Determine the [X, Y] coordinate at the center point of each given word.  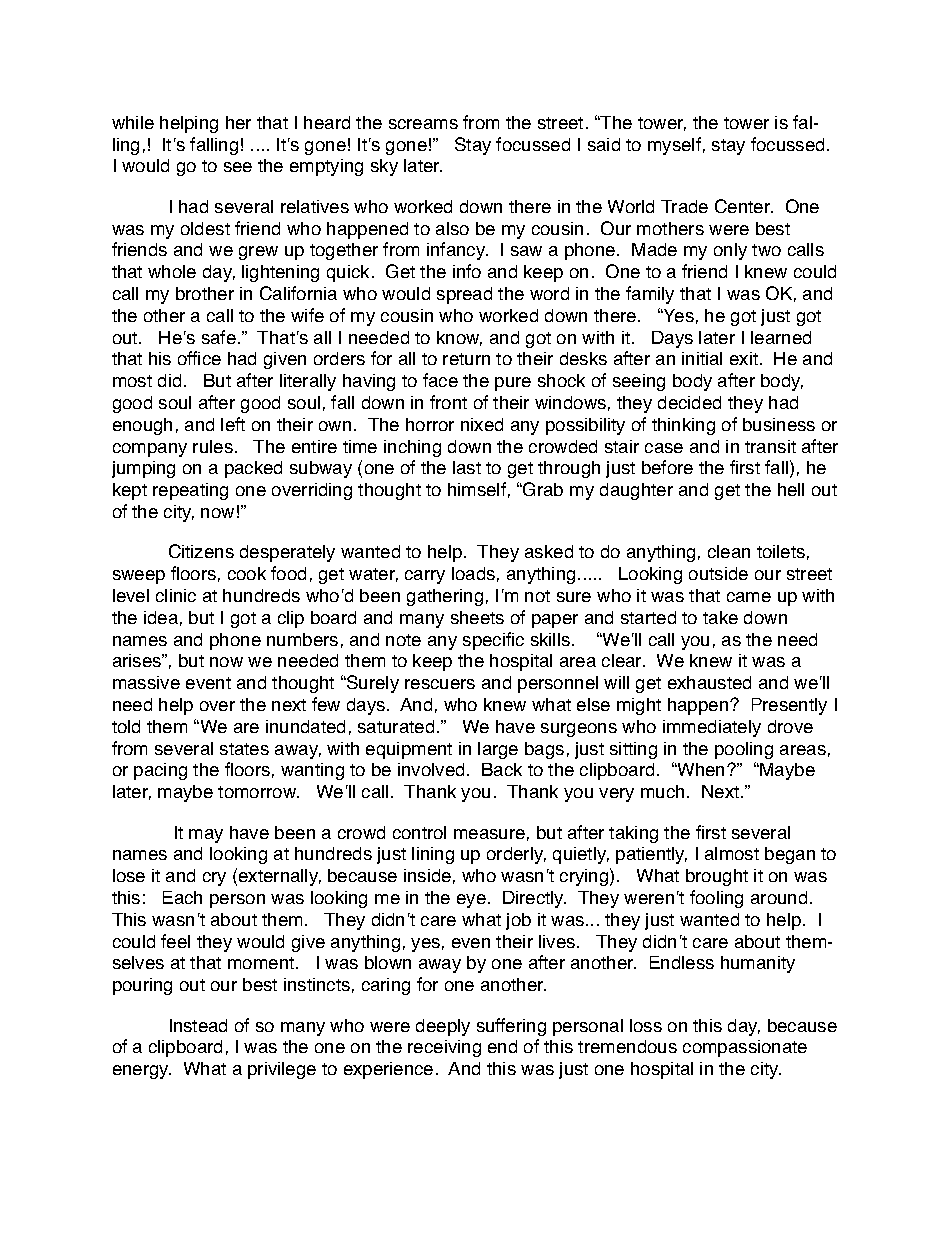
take [720, 617]
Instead [198, 1025]
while [133, 122]
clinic [176, 595]
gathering [445, 597]
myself [674, 146]
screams [423, 124]
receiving [444, 1048]
